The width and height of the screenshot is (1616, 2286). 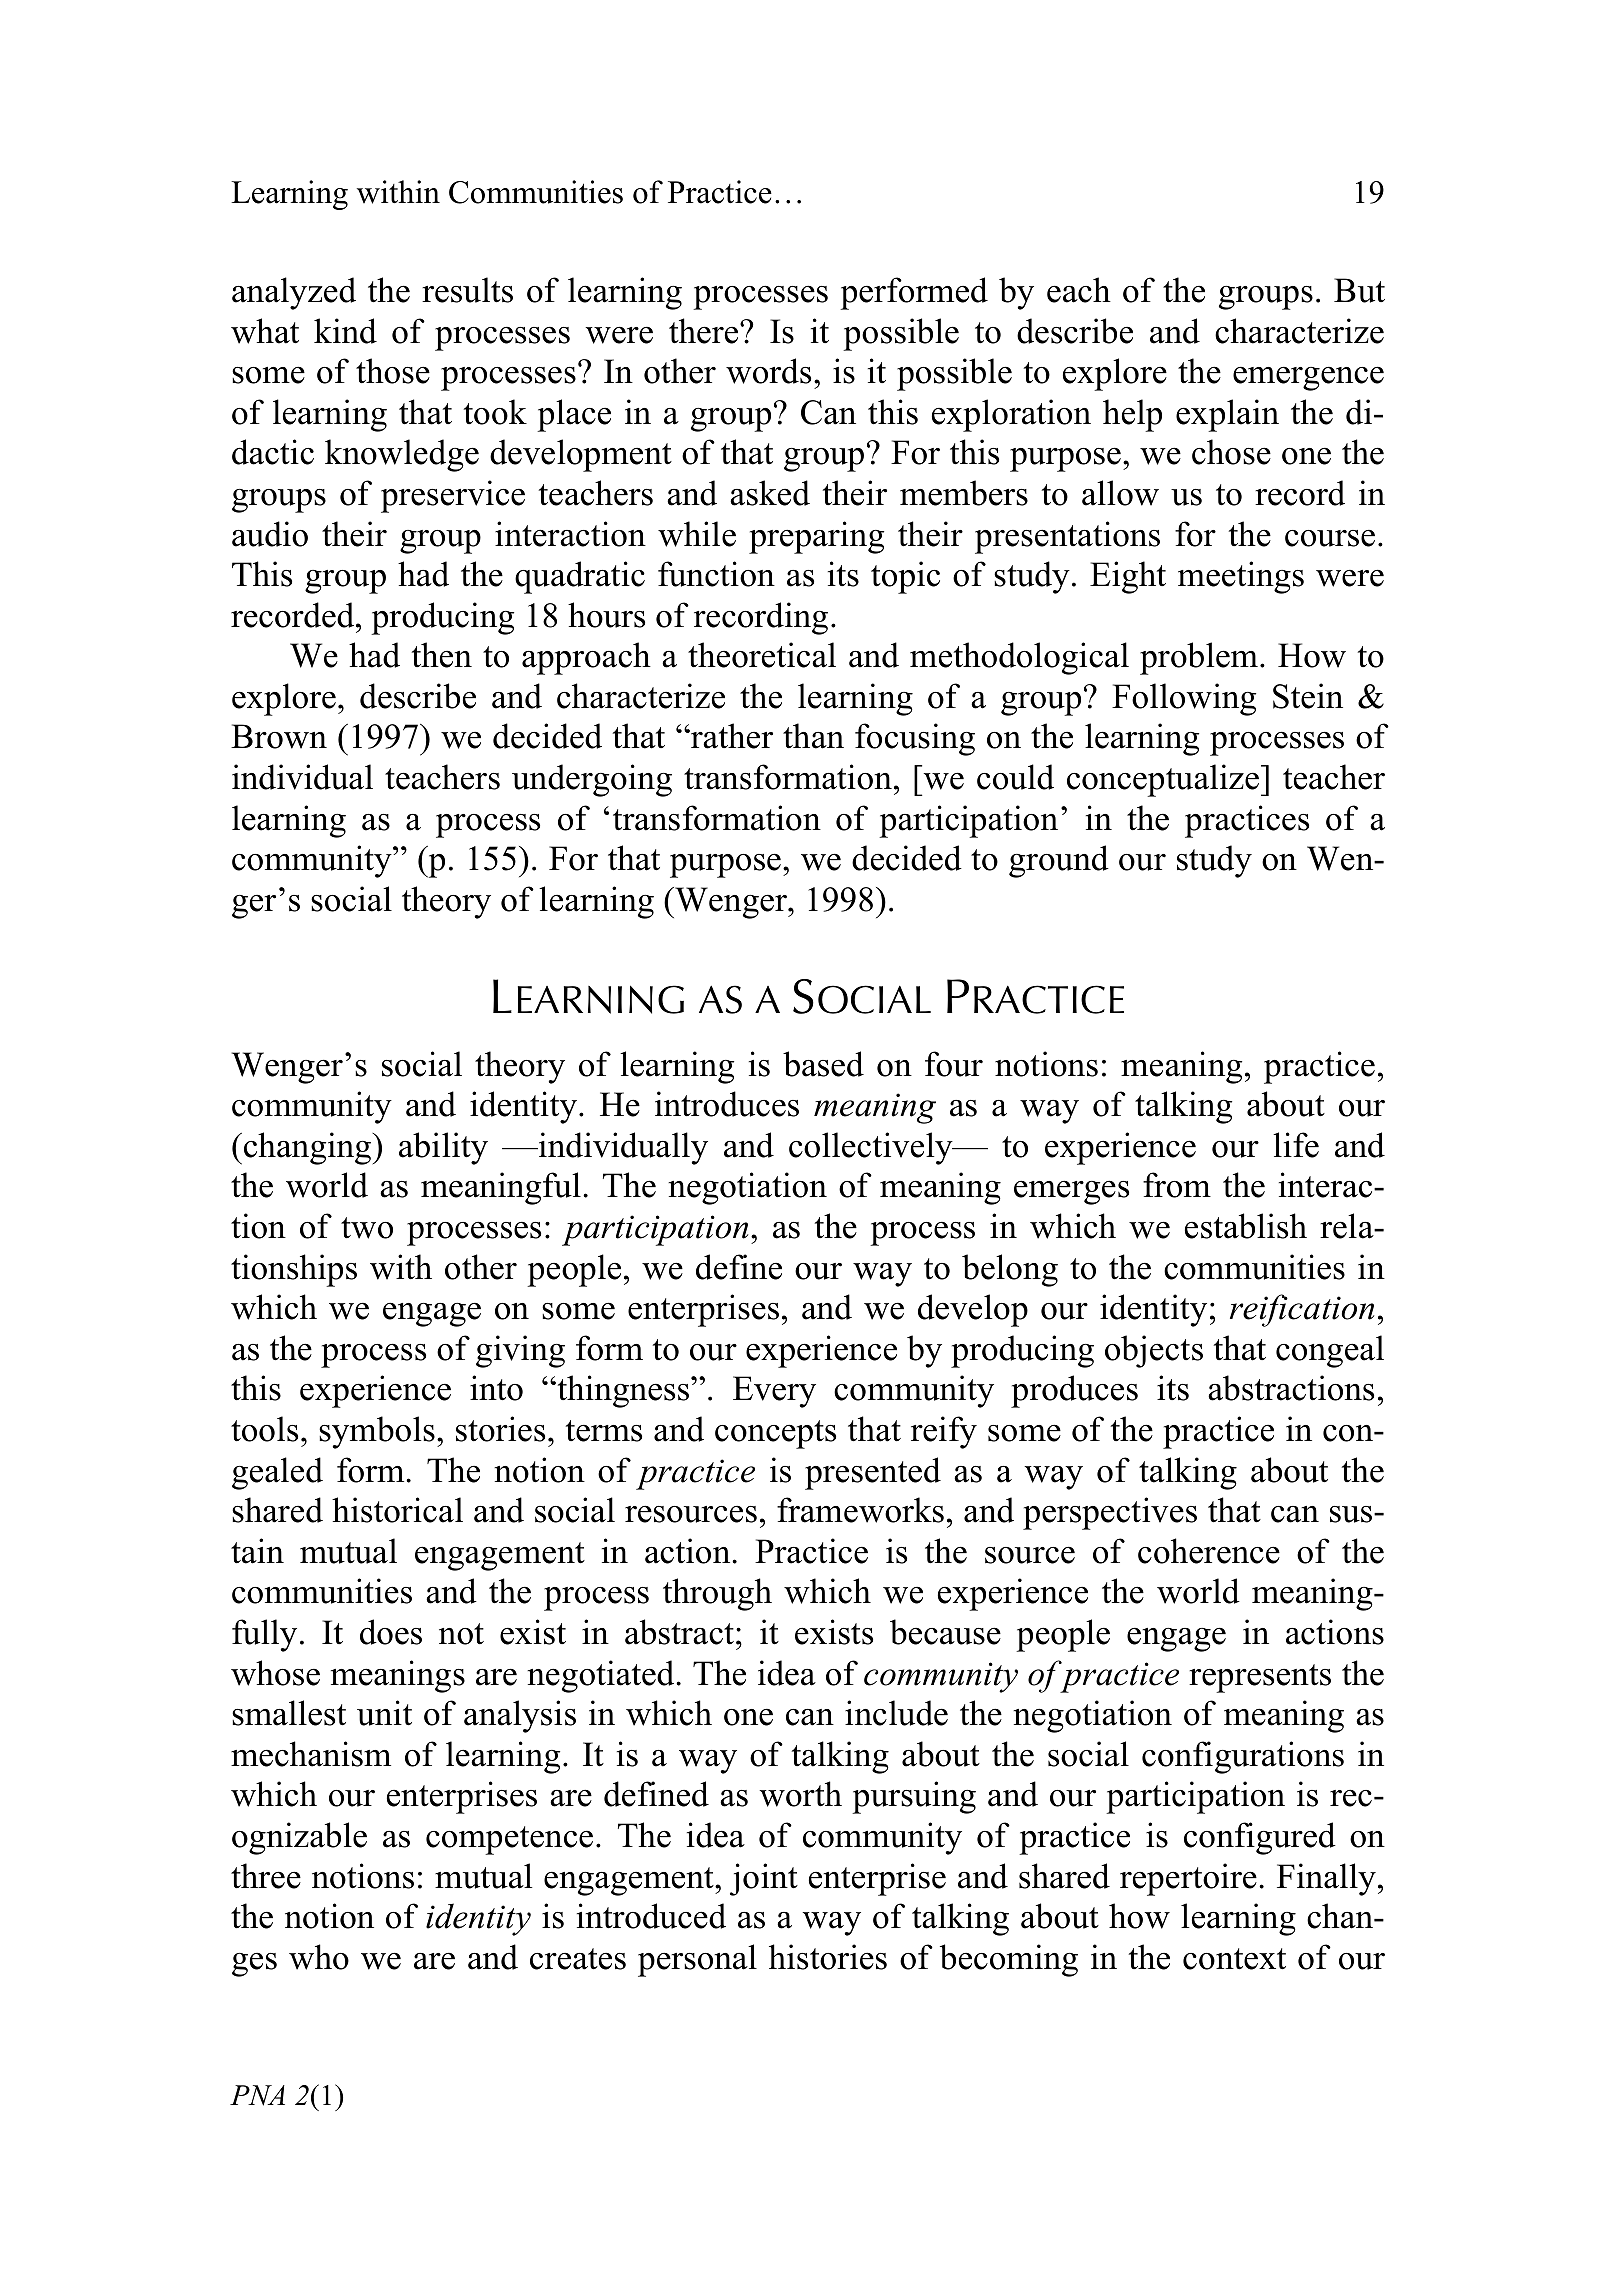 I want to click on establish, so click(x=1246, y=1226).
